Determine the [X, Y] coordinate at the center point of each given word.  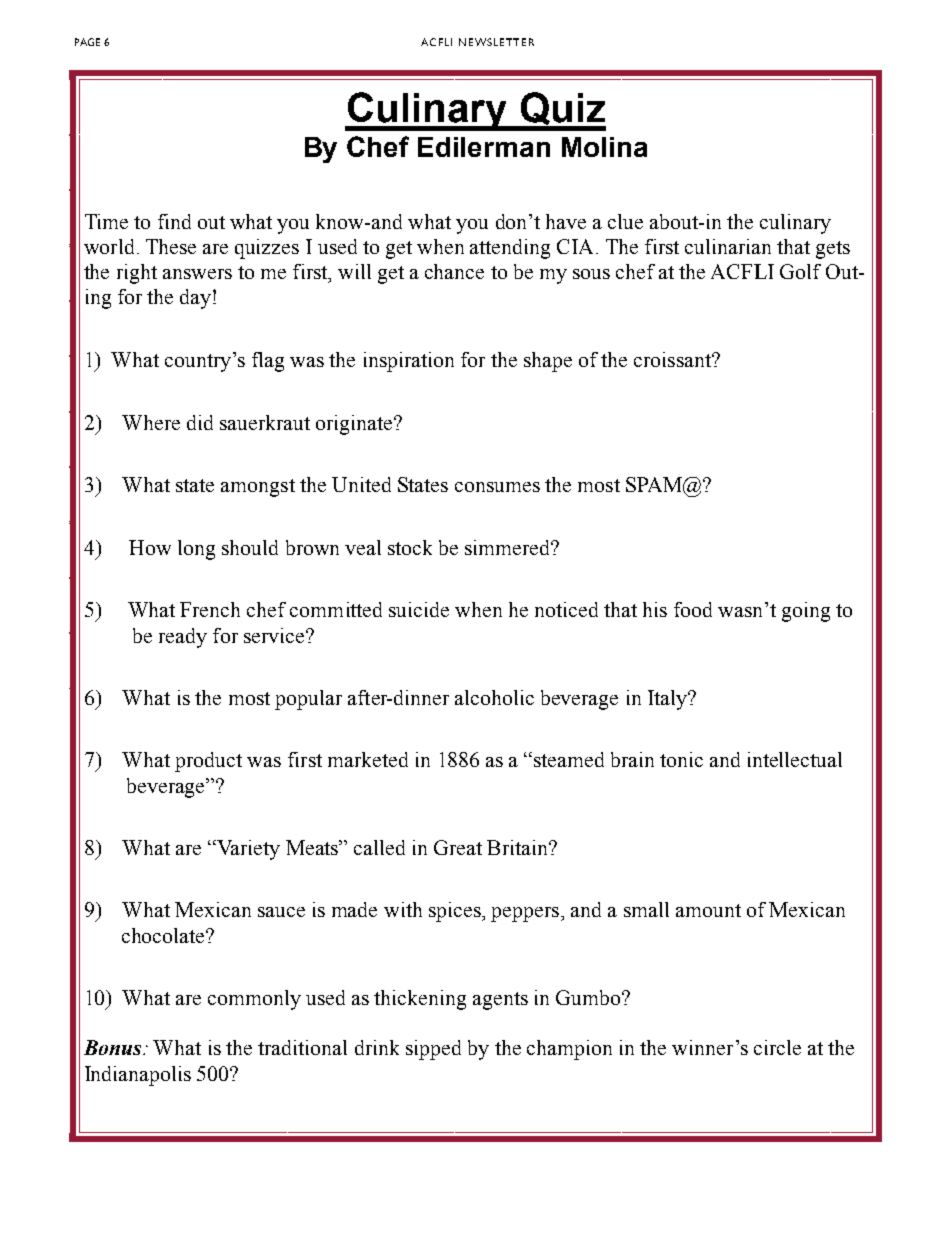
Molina [604, 147]
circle [777, 1047]
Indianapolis [138, 1076]
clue [625, 221]
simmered [509, 547]
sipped [433, 1050]
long [196, 550]
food [693, 609]
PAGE [87, 42]
